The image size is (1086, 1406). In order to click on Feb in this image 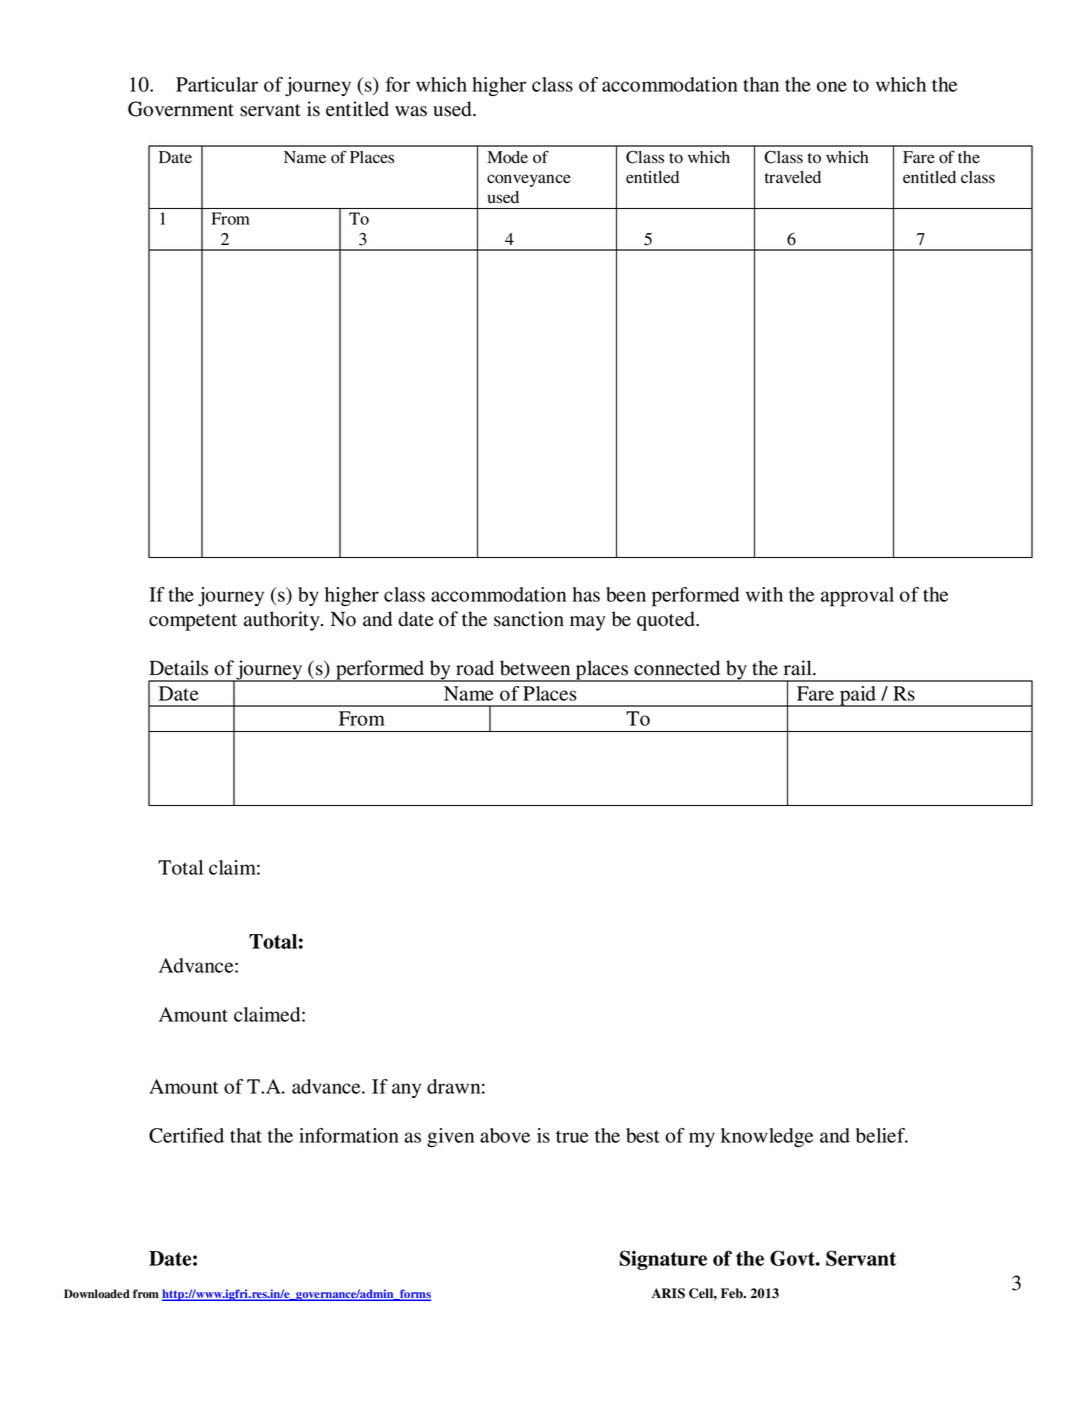, I will do `click(733, 1293)`.
